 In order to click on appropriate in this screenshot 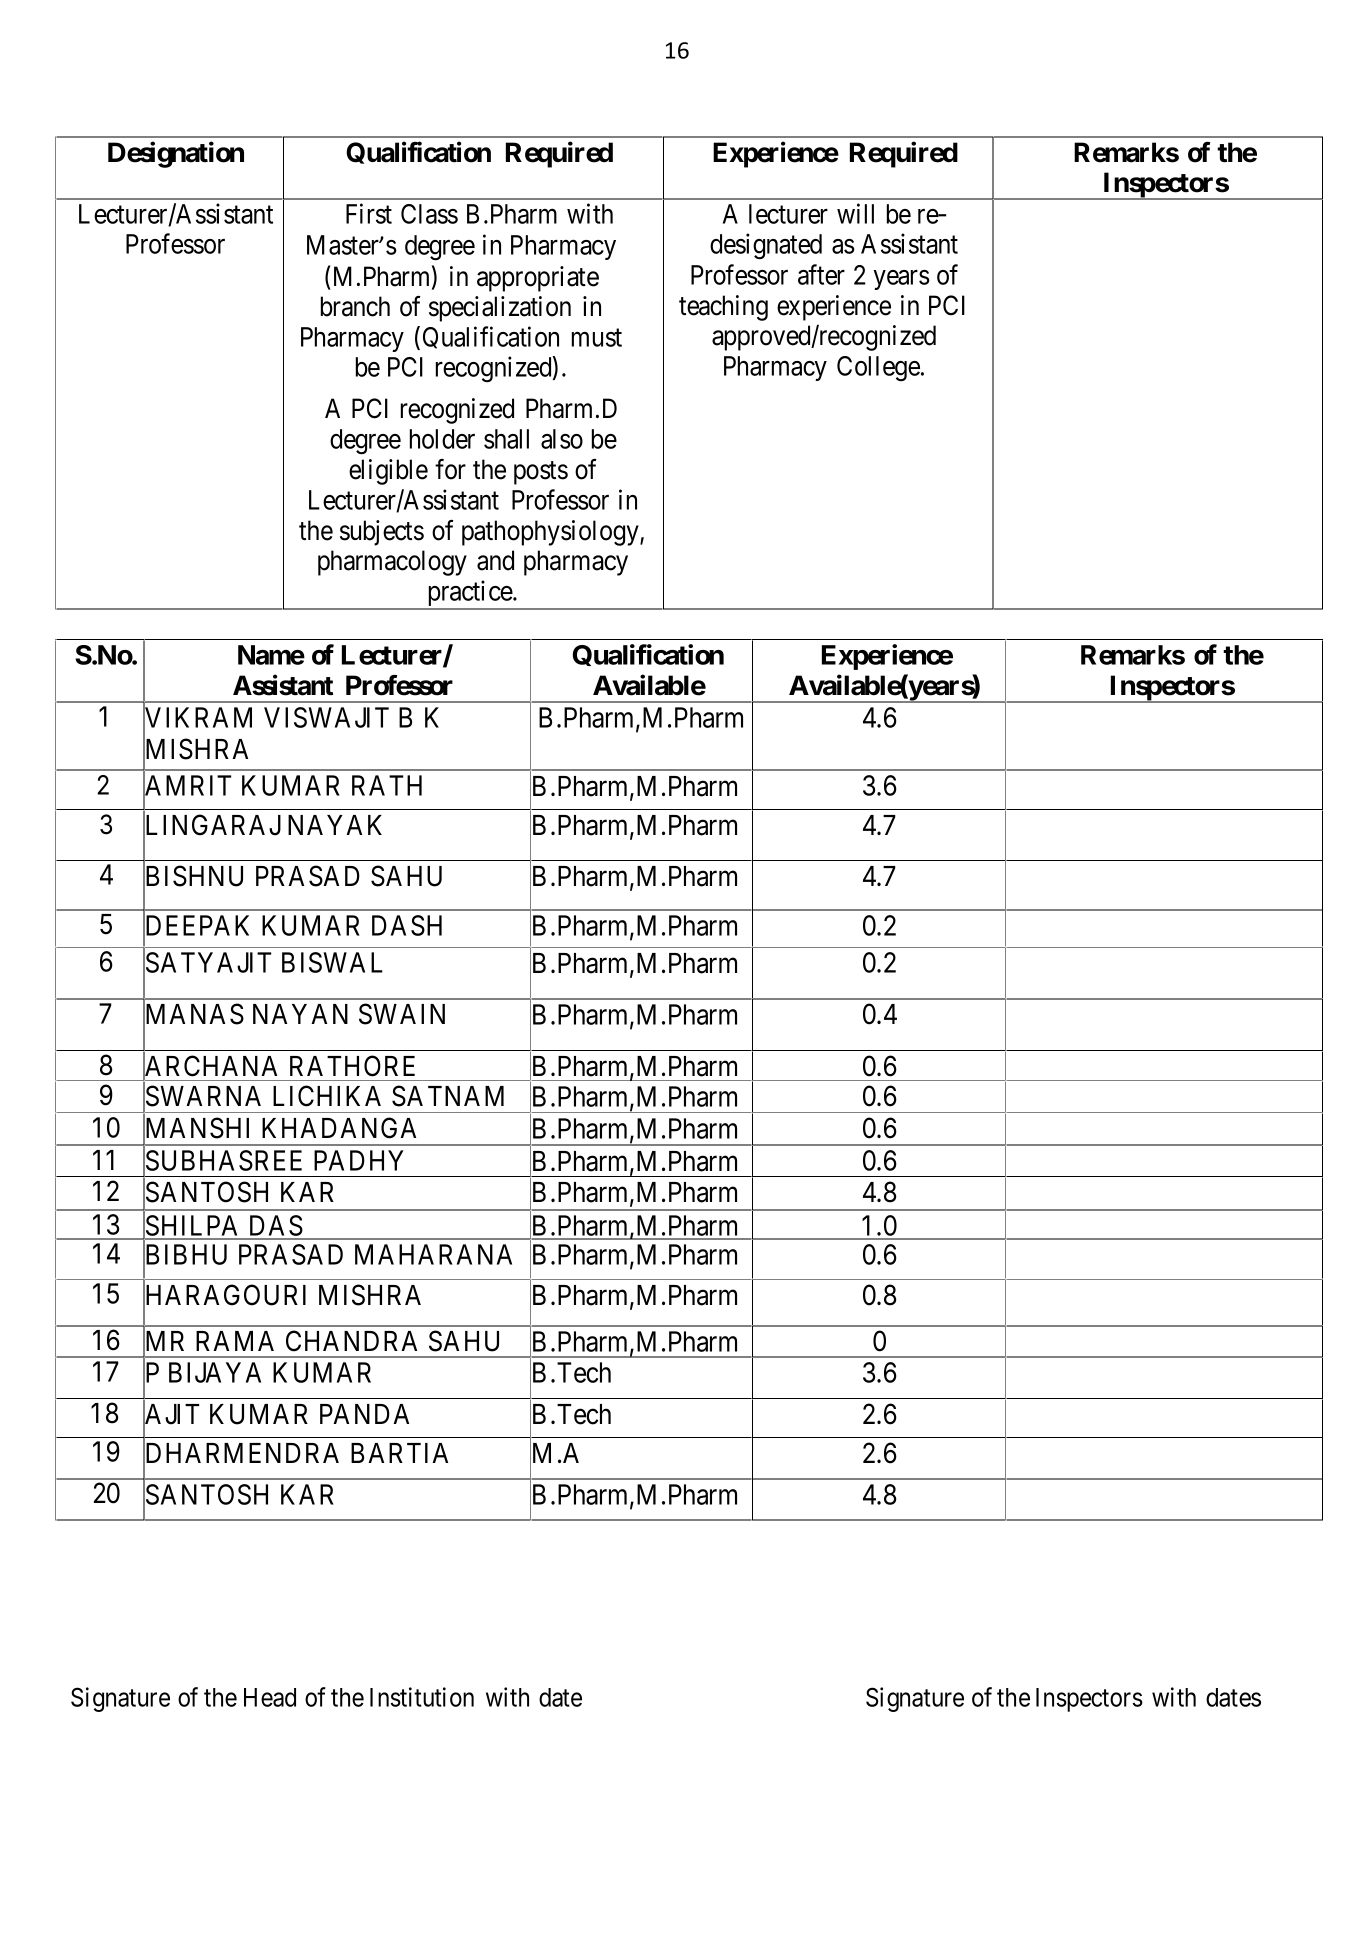, I will do `click(538, 279)`.
